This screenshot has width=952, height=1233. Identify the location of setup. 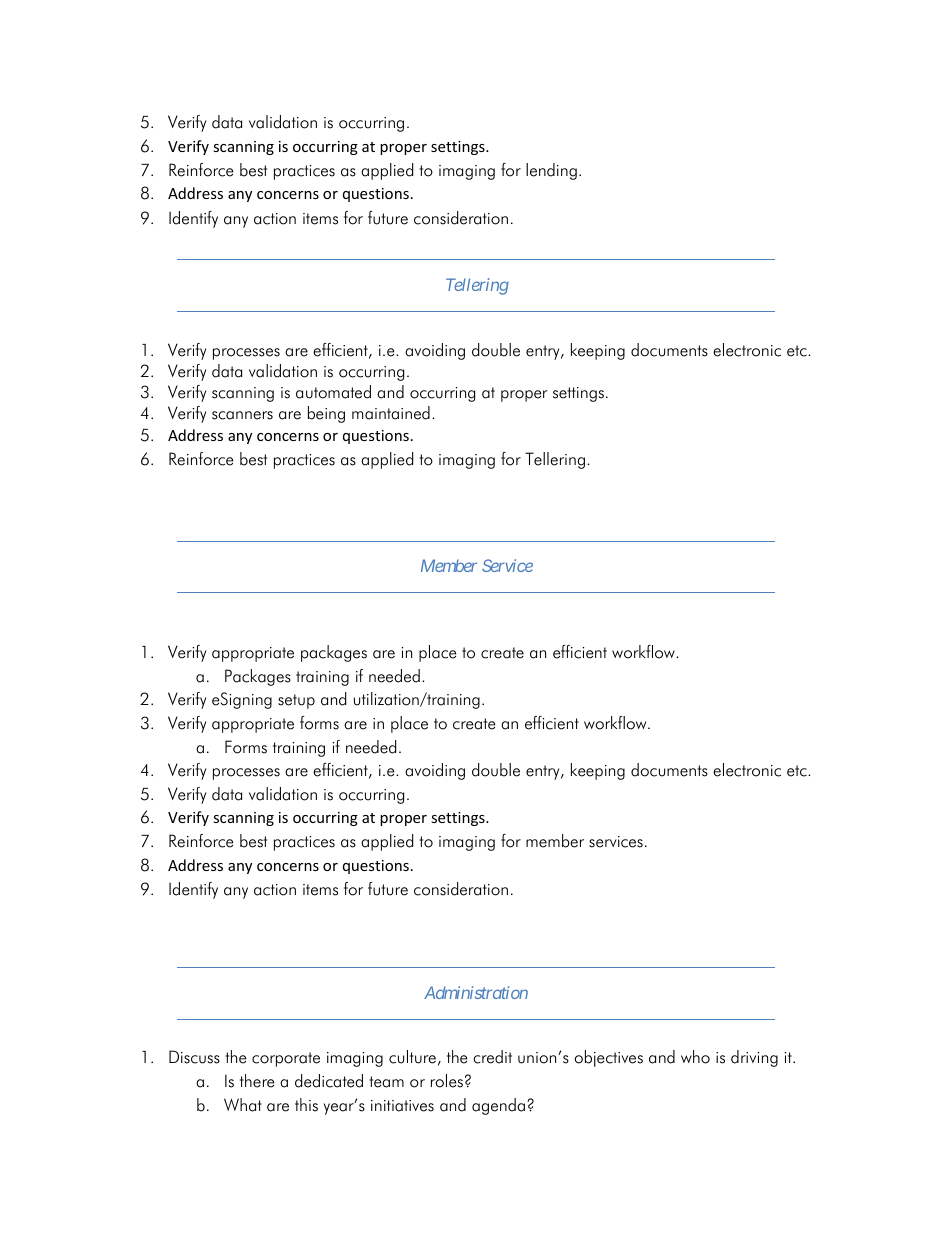
(296, 701).
